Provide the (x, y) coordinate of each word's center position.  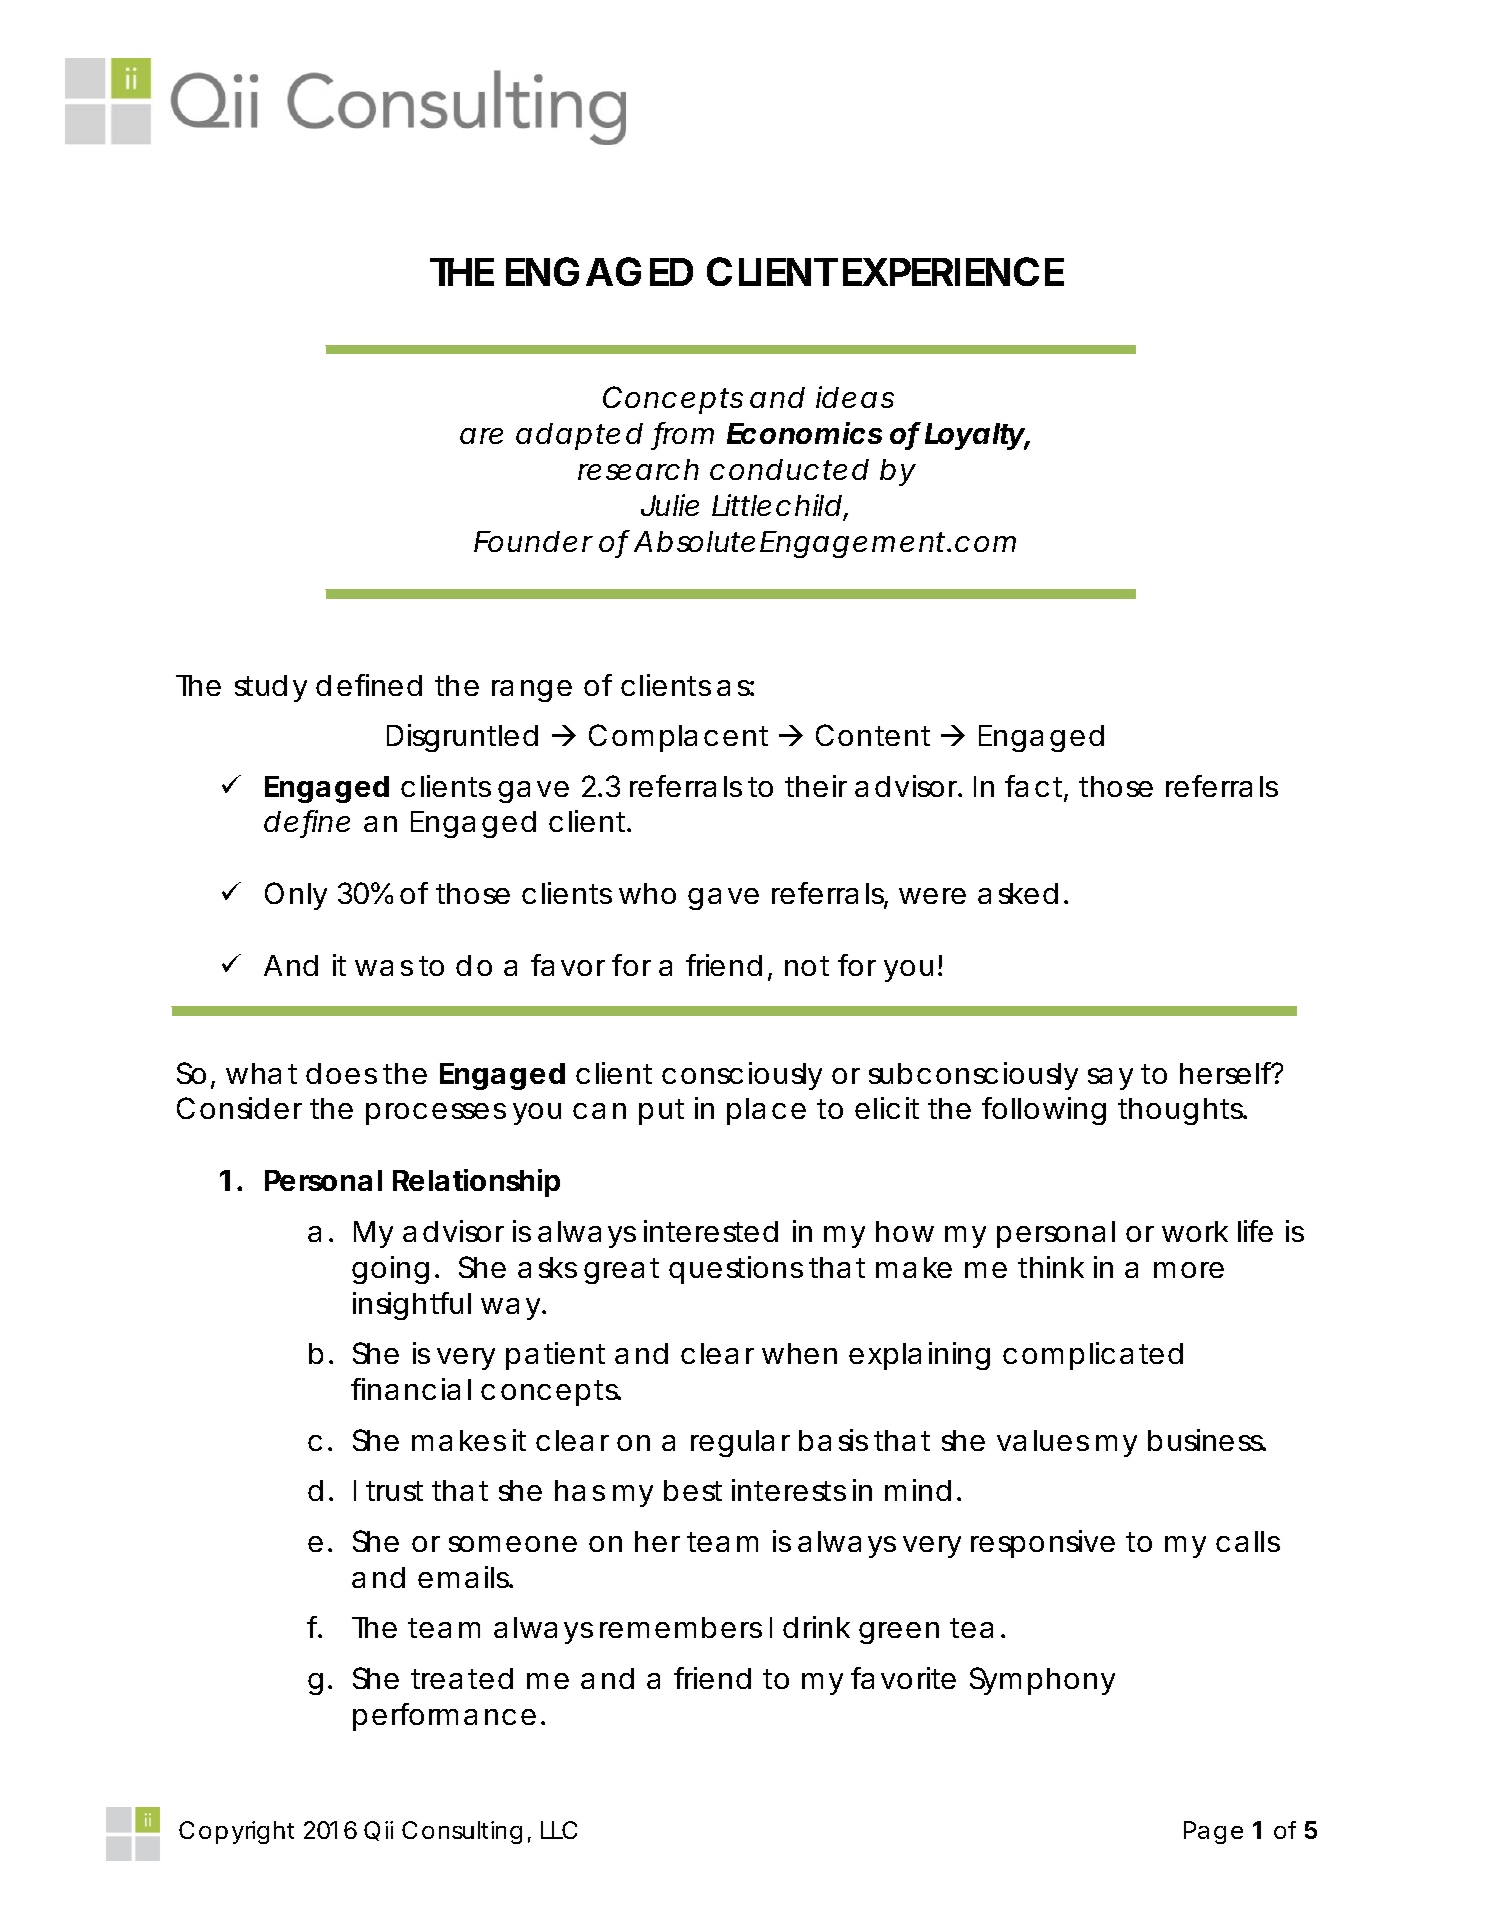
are (481, 436)
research (638, 469)
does (341, 1073)
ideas (855, 397)
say (1110, 1079)
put (661, 1112)
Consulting (462, 1832)
